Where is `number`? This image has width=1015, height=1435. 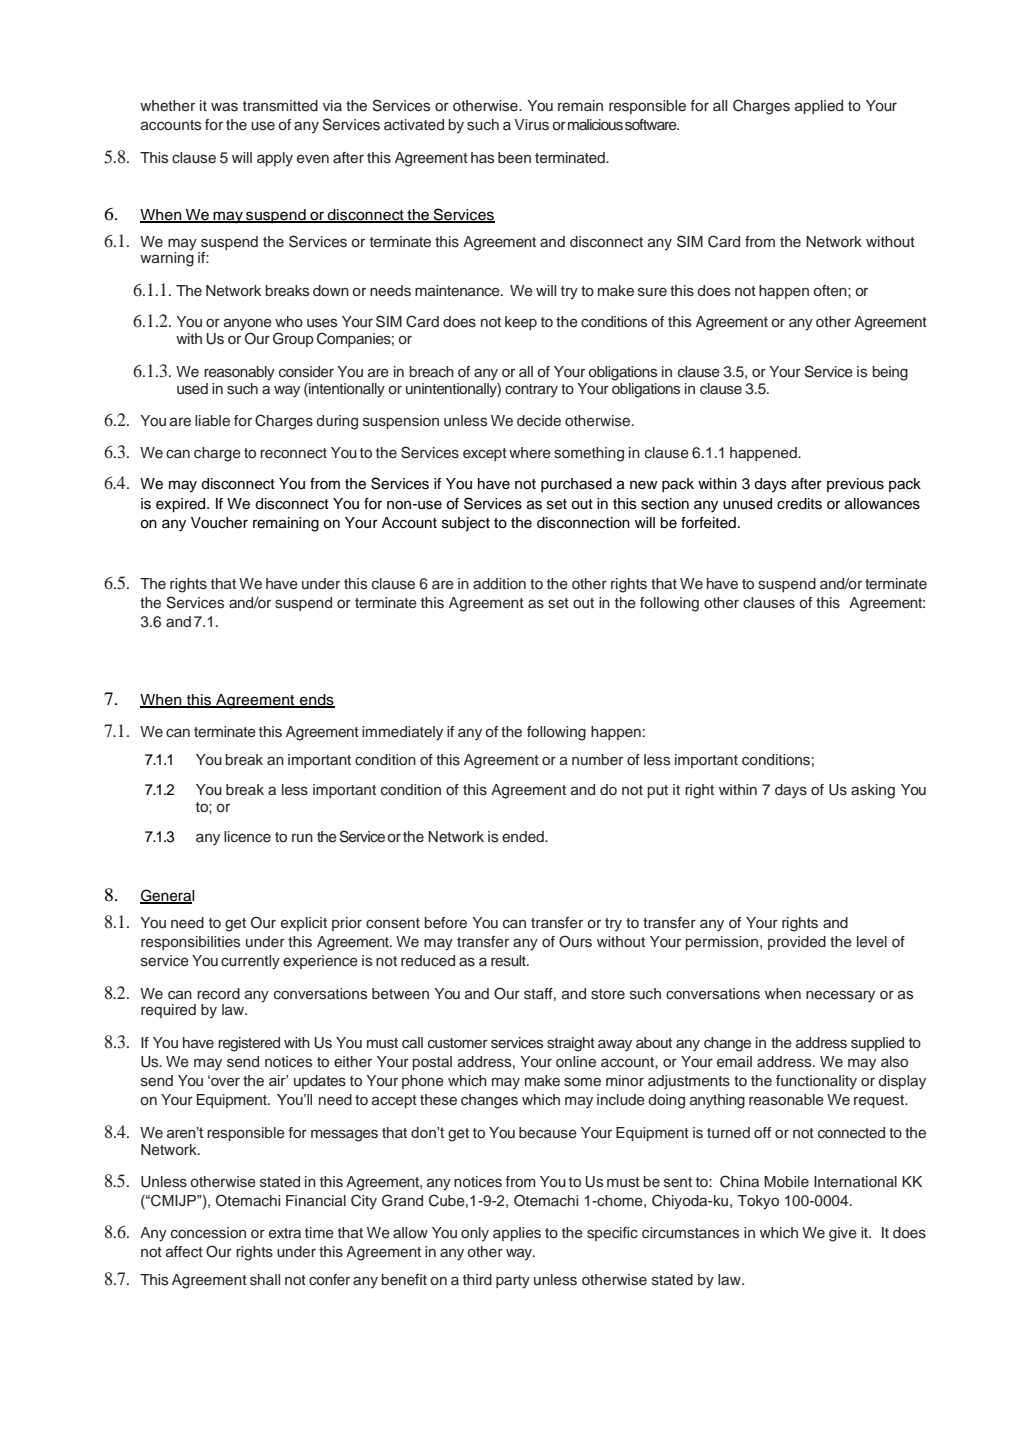
number is located at coordinates (597, 759).
